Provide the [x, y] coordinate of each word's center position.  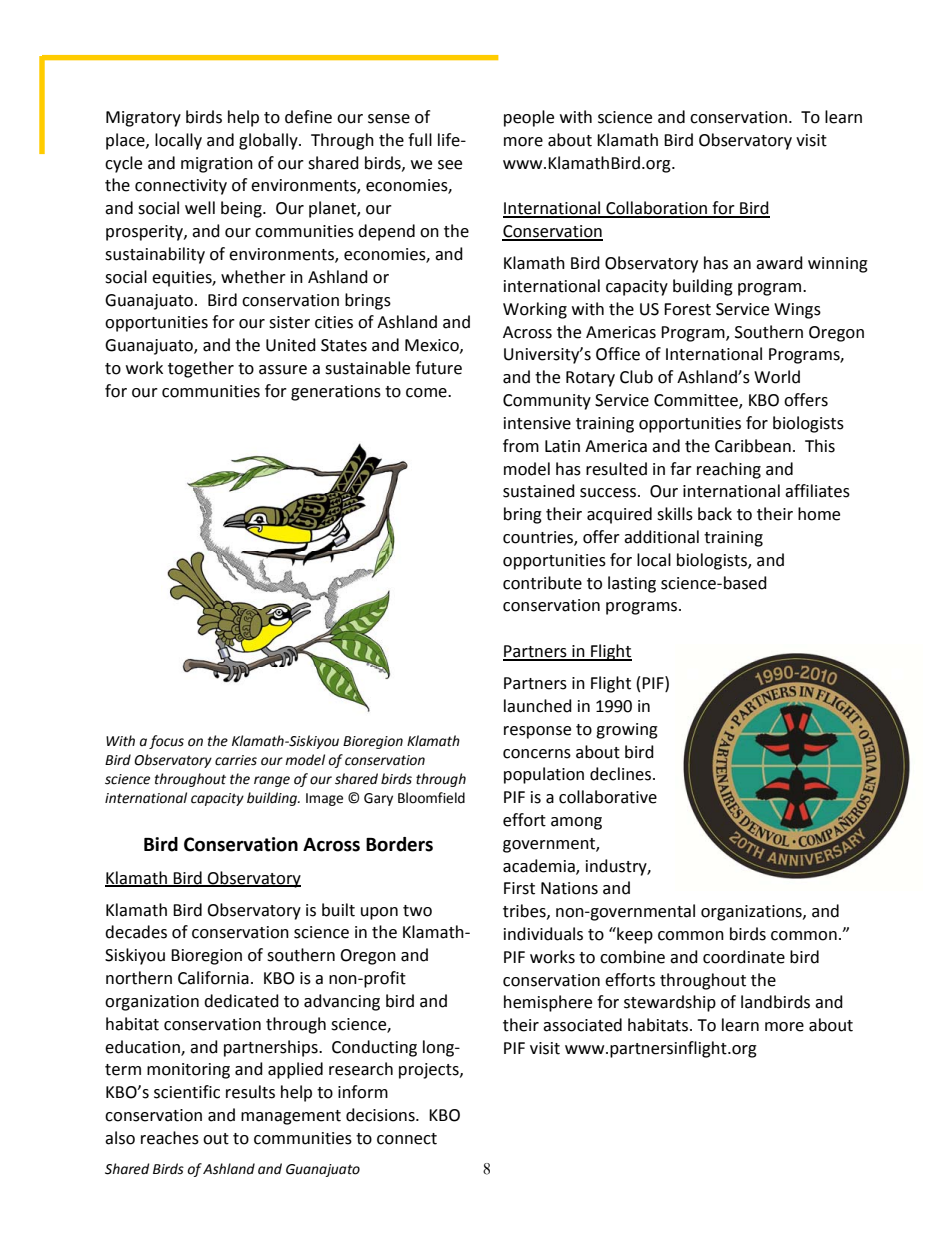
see [450, 165]
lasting [632, 584]
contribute [542, 583]
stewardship [670, 1003]
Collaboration [656, 209]
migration [217, 165]
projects [430, 1071]
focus [166, 742]
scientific [187, 1092]
